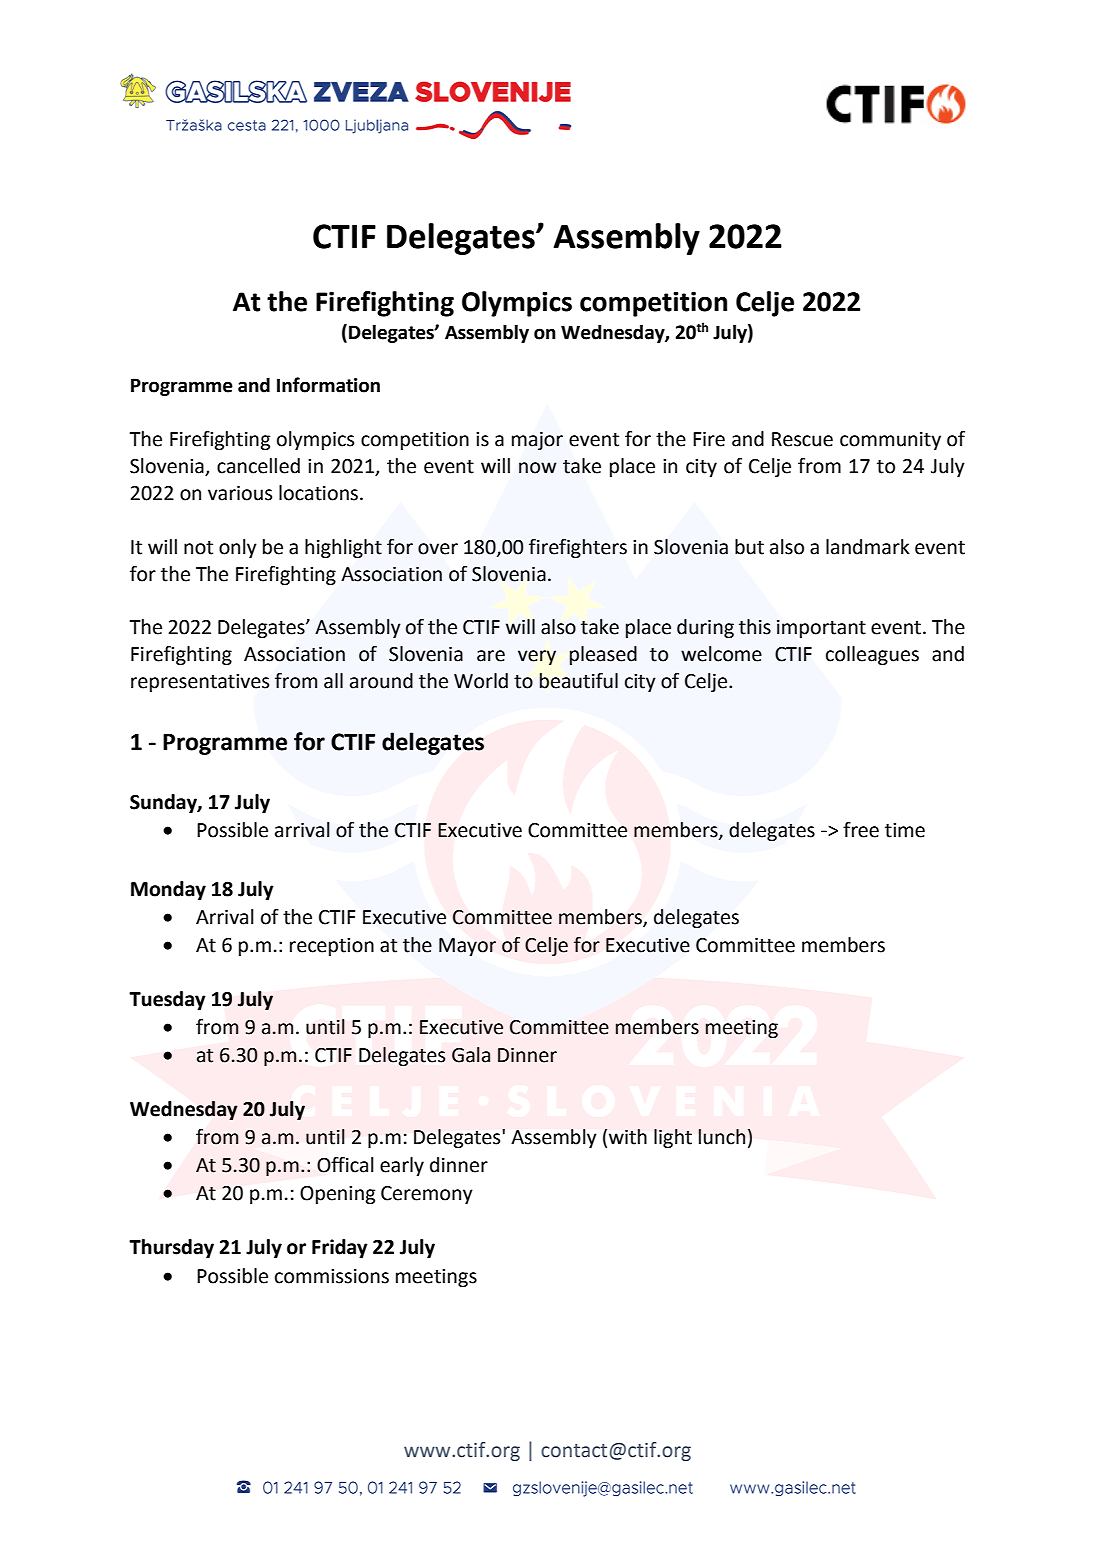  What do you see at coordinates (467, 947) in the screenshot?
I see `Mayor` at bounding box center [467, 947].
